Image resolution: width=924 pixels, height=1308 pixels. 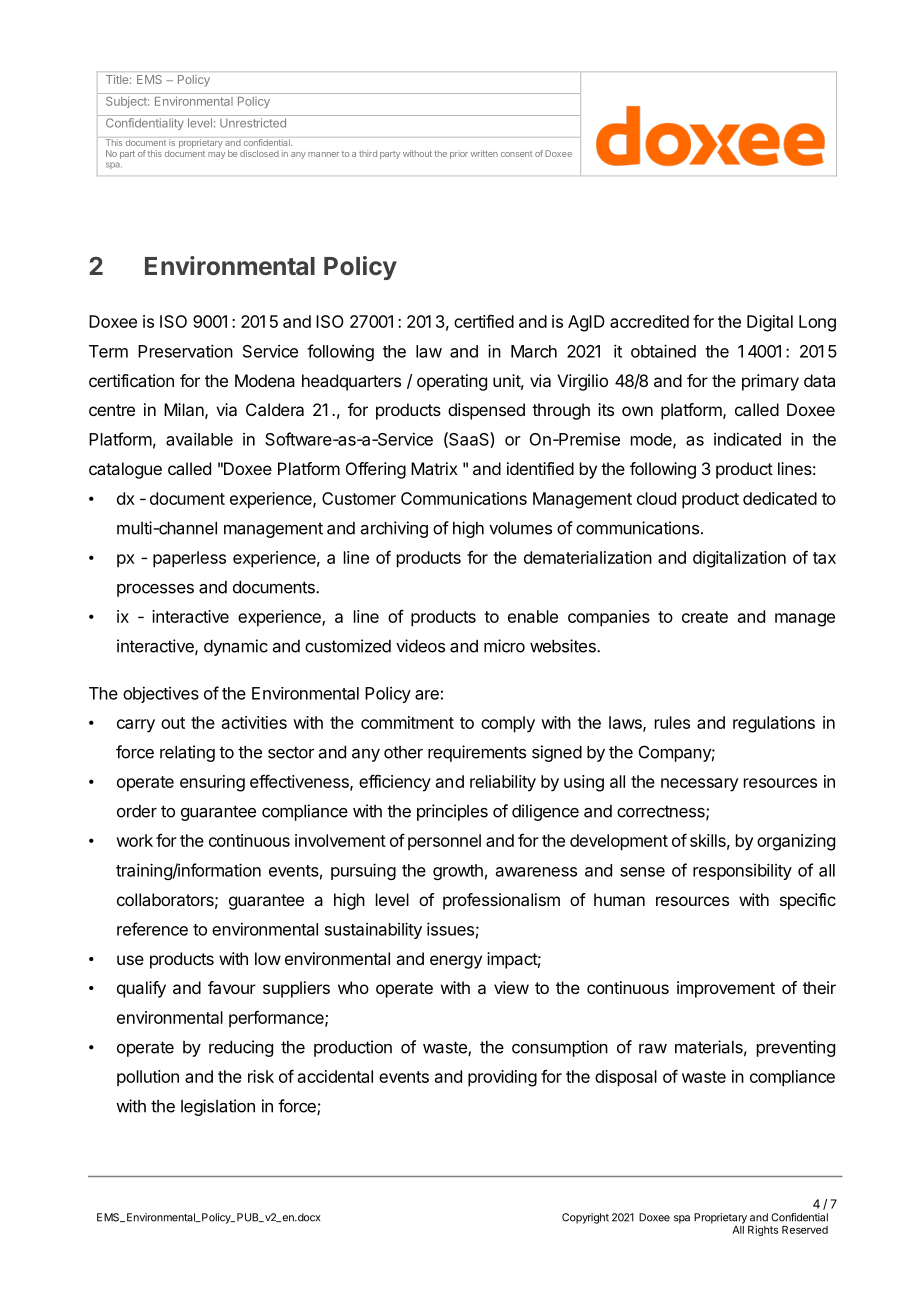 I want to click on Rights, so click(x=763, y=1230).
